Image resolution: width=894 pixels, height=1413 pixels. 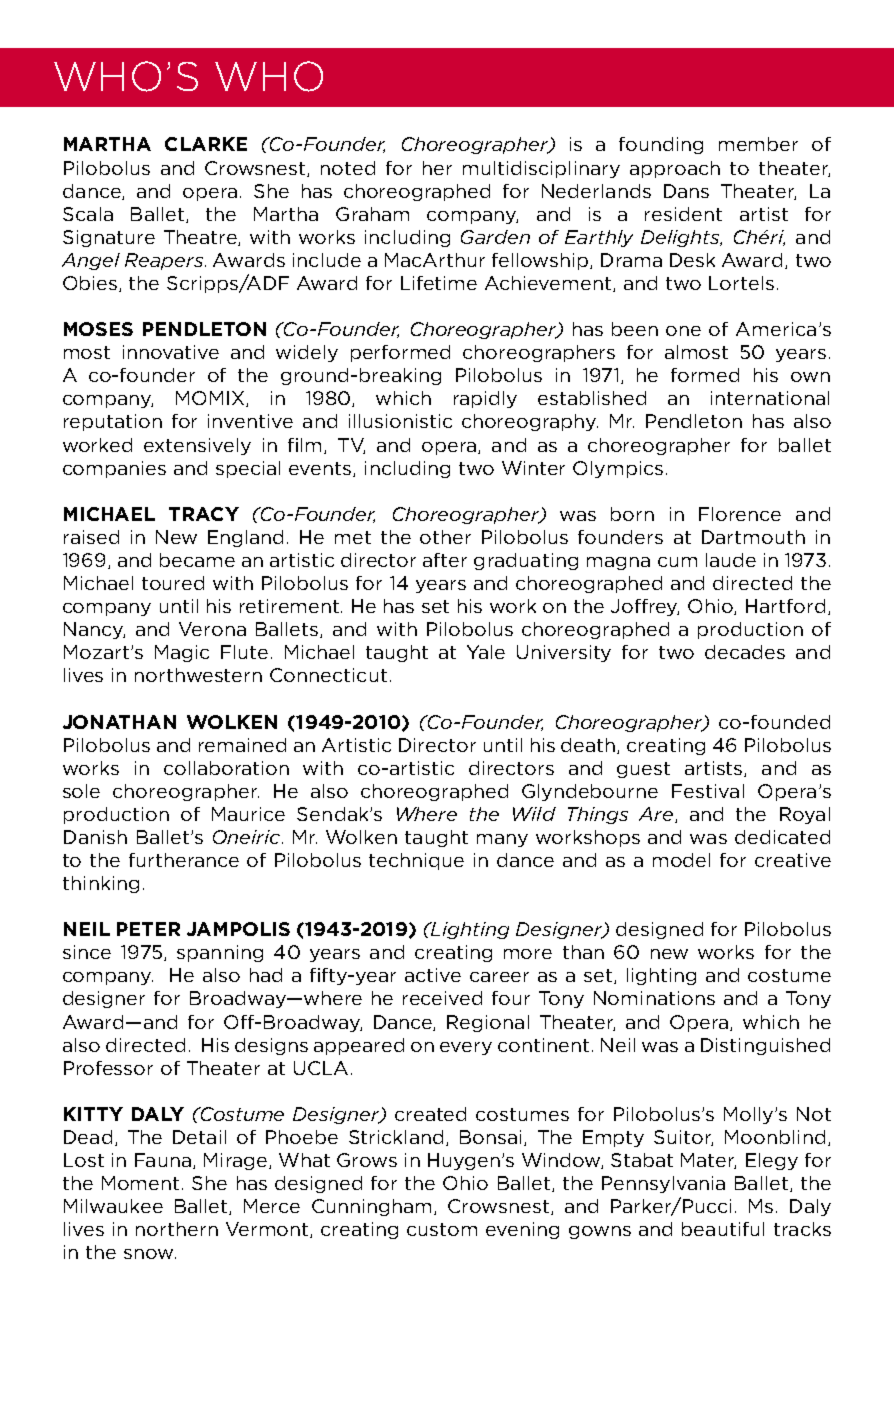 What do you see at coordinates (206, 144) in the page?
I see `CLARKE` at bounding box center [206, 144].
